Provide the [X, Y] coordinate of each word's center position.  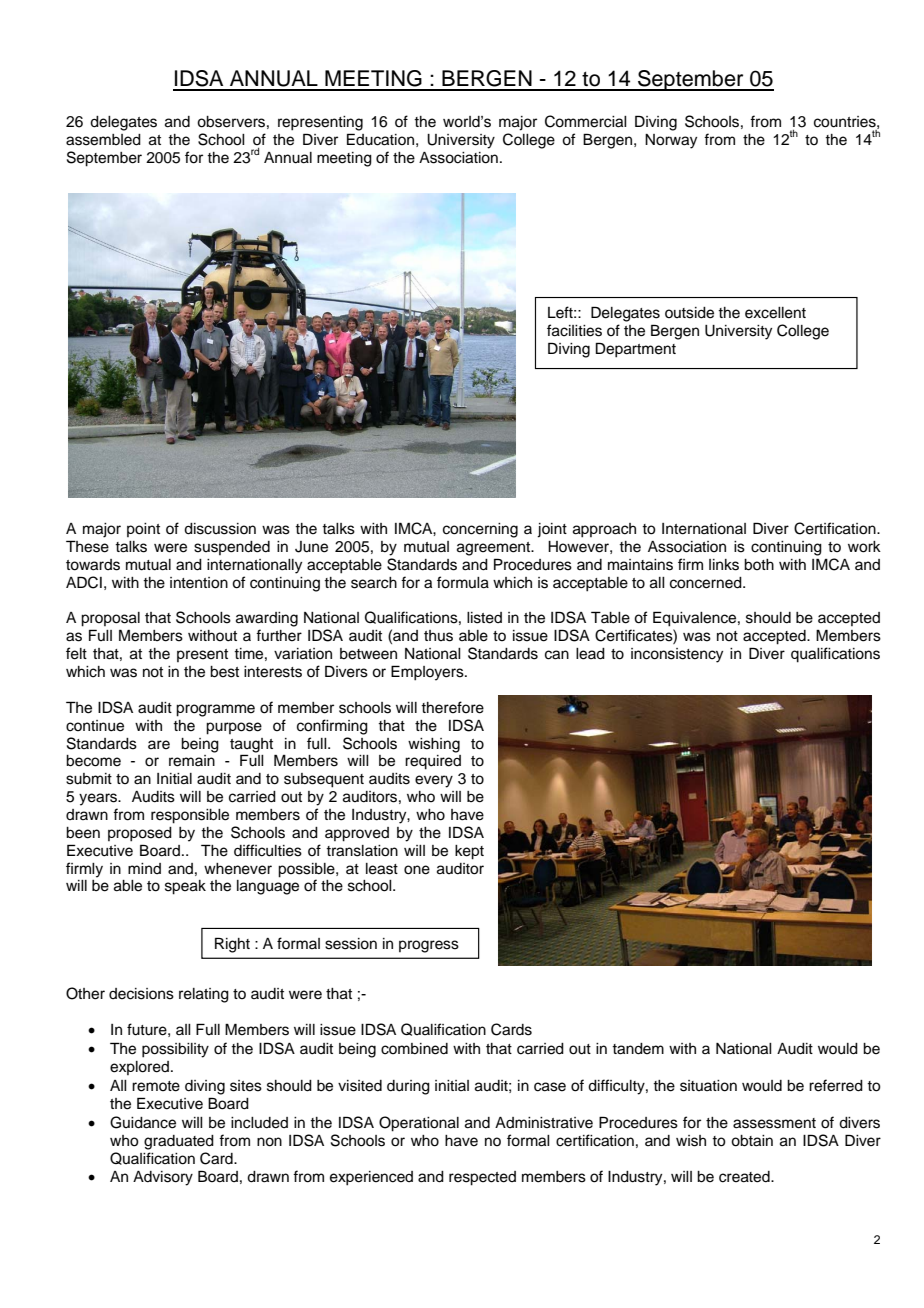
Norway [671, 141]
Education [380, 139]
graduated [179, 1142]
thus [438, 636]
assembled [103, 140]
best [224, 672]
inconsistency [677, 655]
